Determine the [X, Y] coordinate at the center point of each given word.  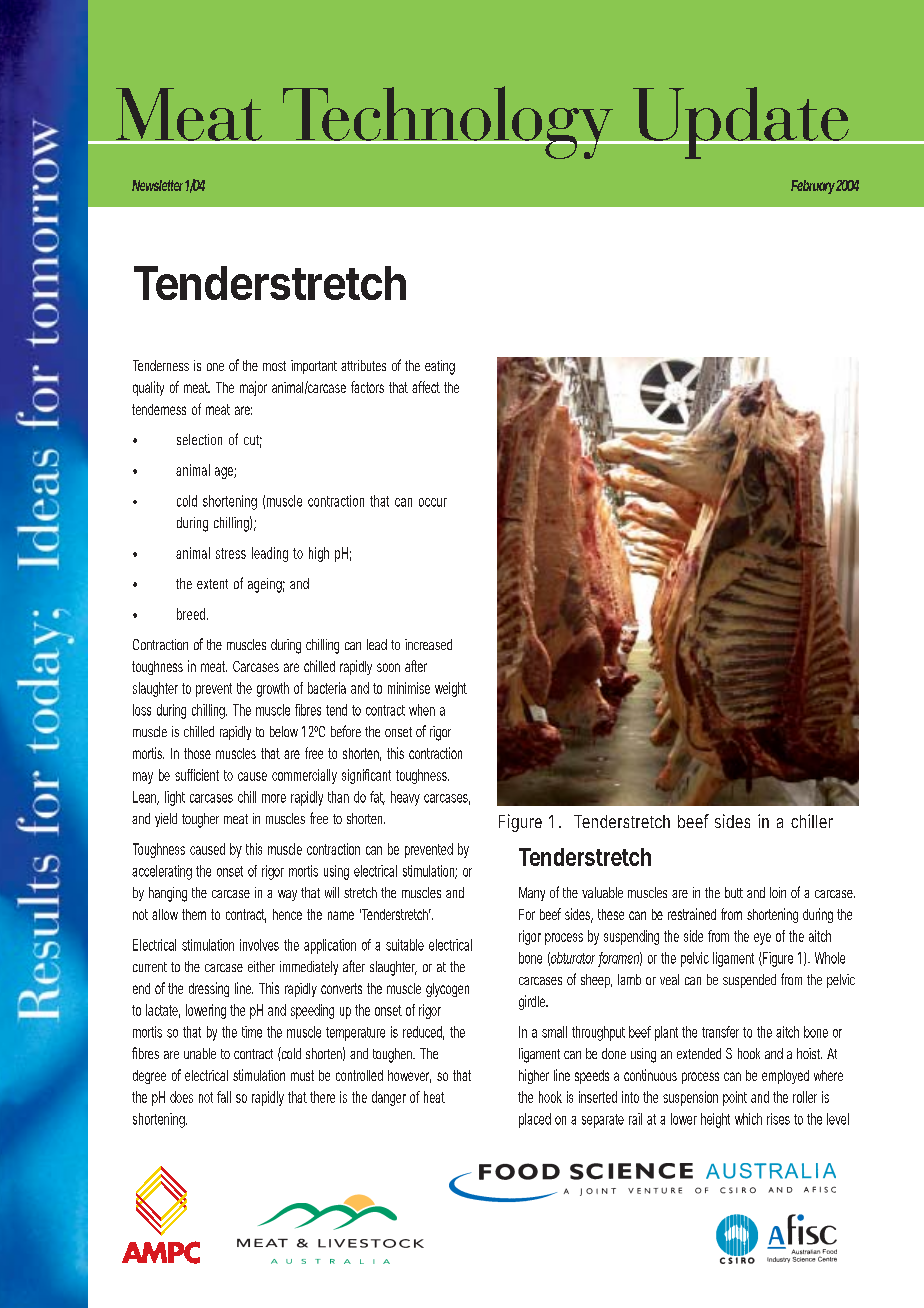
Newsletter [159, 185]
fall [224, 1097]
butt [734, 892]
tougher [200, 820]
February [813, 187]
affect [426, 387]
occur [433, 502]
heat [434, 1097]
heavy [405, 798]
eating [440, 367]
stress [231, 553]
